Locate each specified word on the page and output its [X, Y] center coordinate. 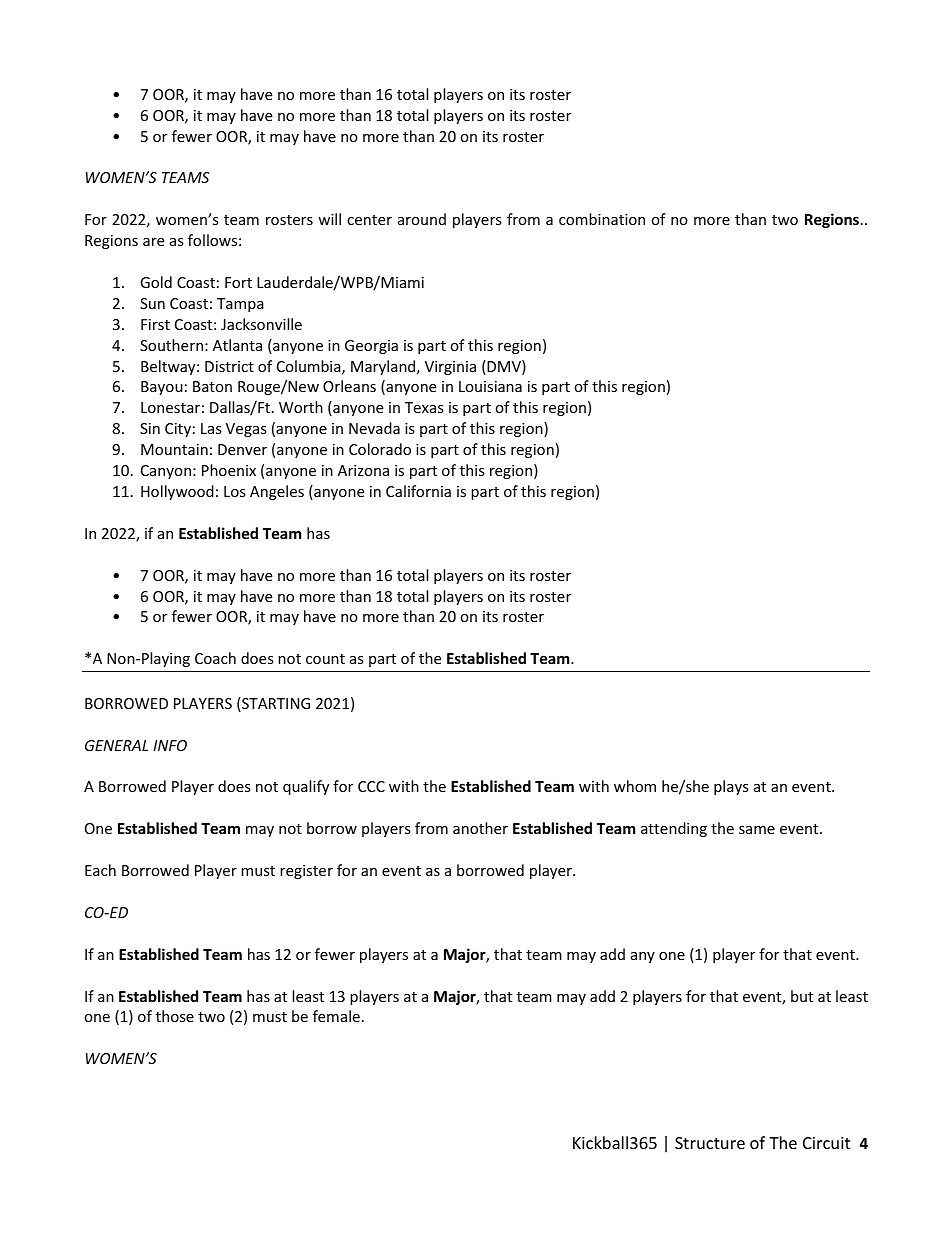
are [153, 242]
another [480, 828]
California [418, 491]
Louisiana [490, 386]
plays [731, 787]
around [422, 219]
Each [100, 870]
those [175, 1016]
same [757, 830]
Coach [215, 658]
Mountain [174, 449]
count [325, 659]
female [336, 1016]
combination [602, 219]
